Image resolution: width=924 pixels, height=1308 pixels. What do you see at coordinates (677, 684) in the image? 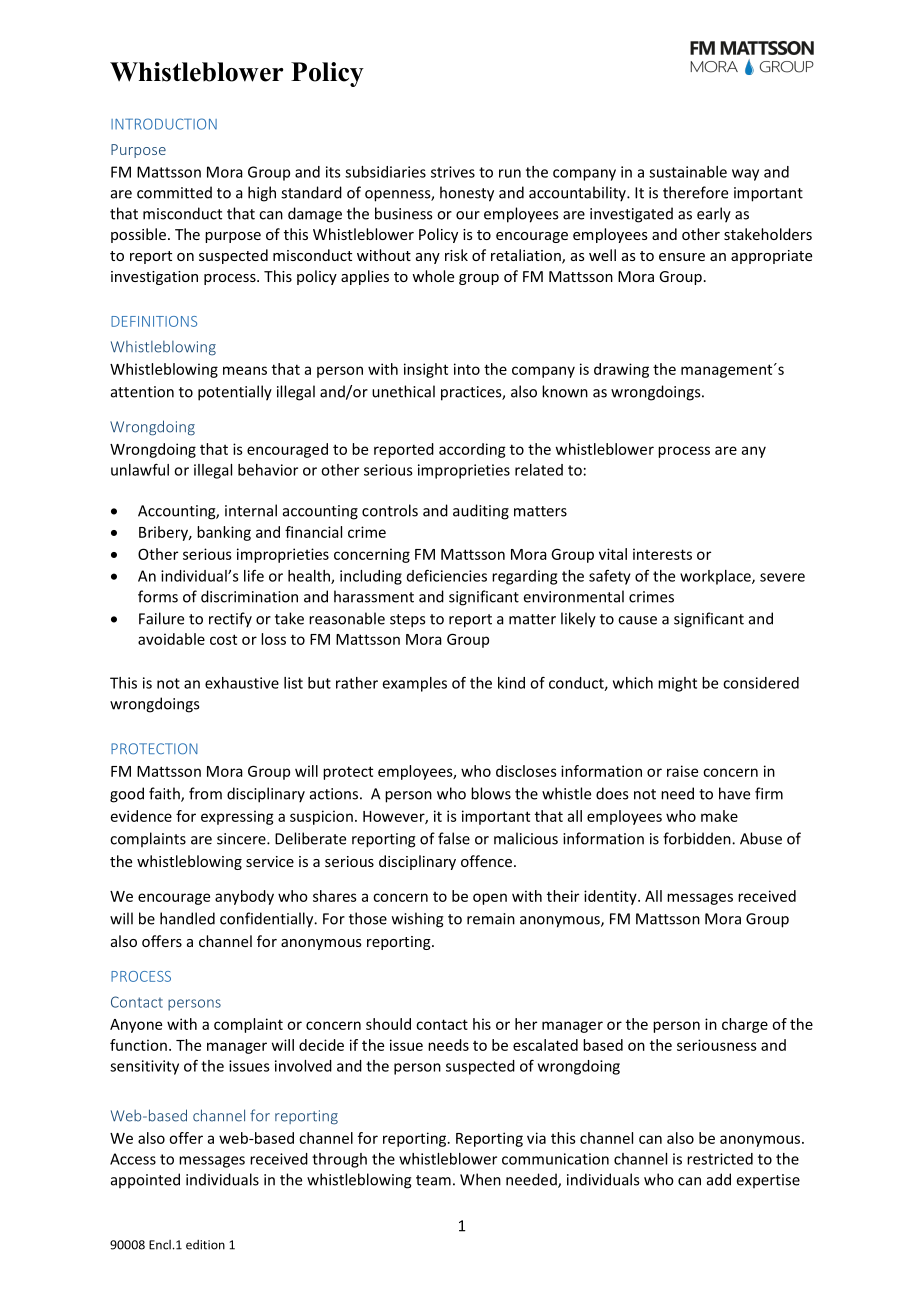
I see `might` at bounding box center [677, 684].
